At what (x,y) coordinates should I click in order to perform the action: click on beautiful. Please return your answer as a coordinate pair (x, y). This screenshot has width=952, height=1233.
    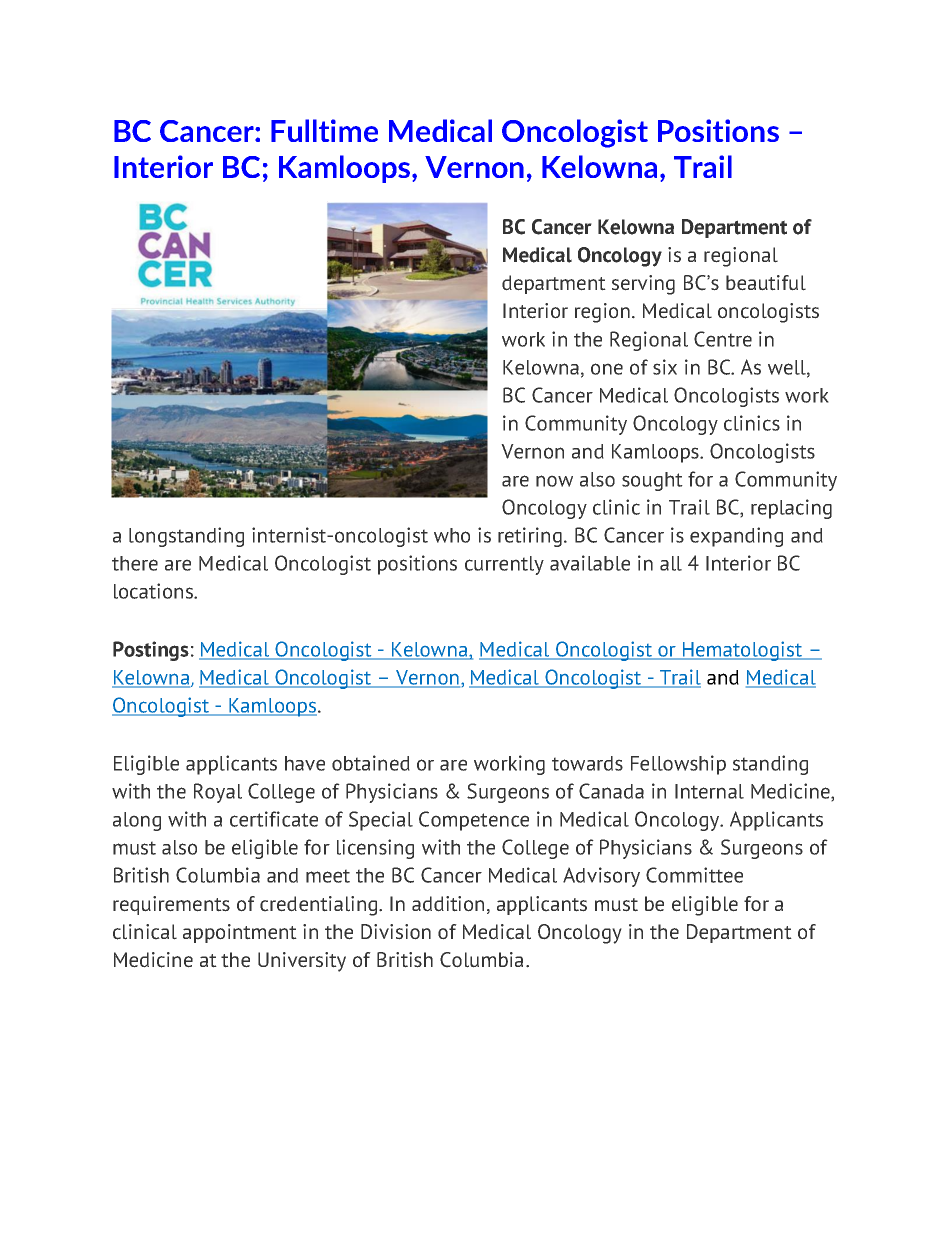
    Looking at the image, I should click on (766, 283).
